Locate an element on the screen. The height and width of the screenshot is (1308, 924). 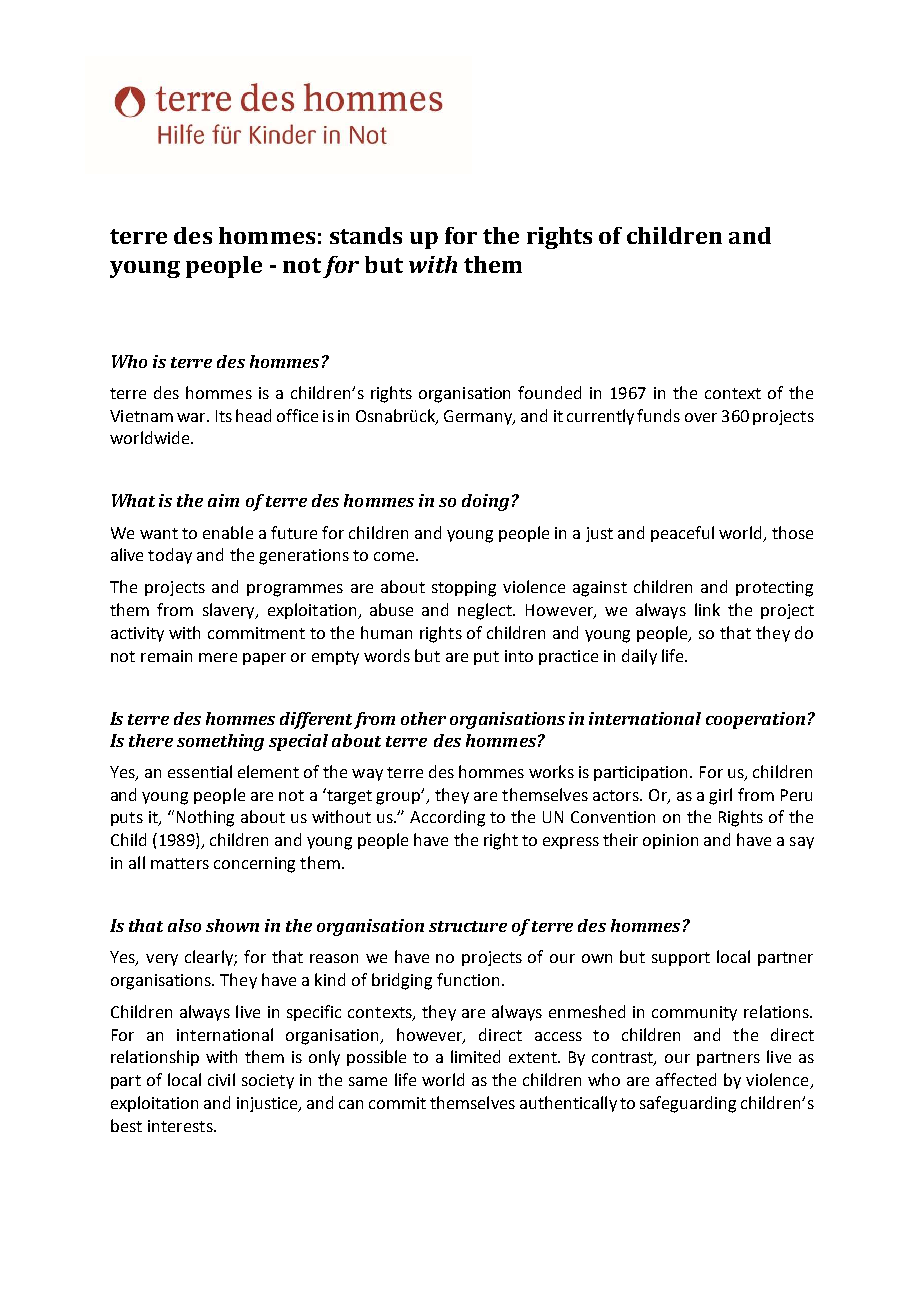
over is located at coordinates (701, 417).
